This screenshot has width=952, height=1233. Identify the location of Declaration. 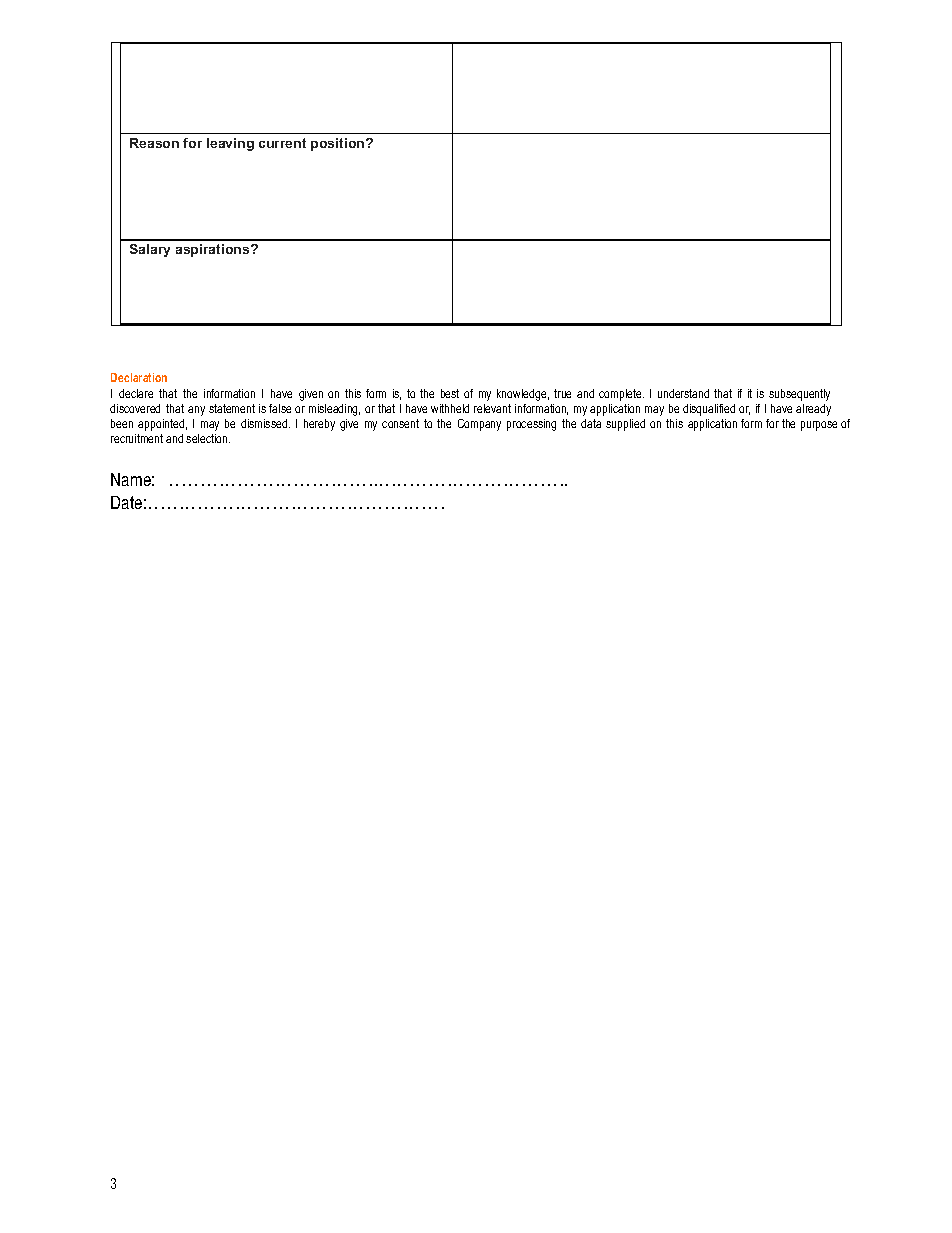
(139, 377).
